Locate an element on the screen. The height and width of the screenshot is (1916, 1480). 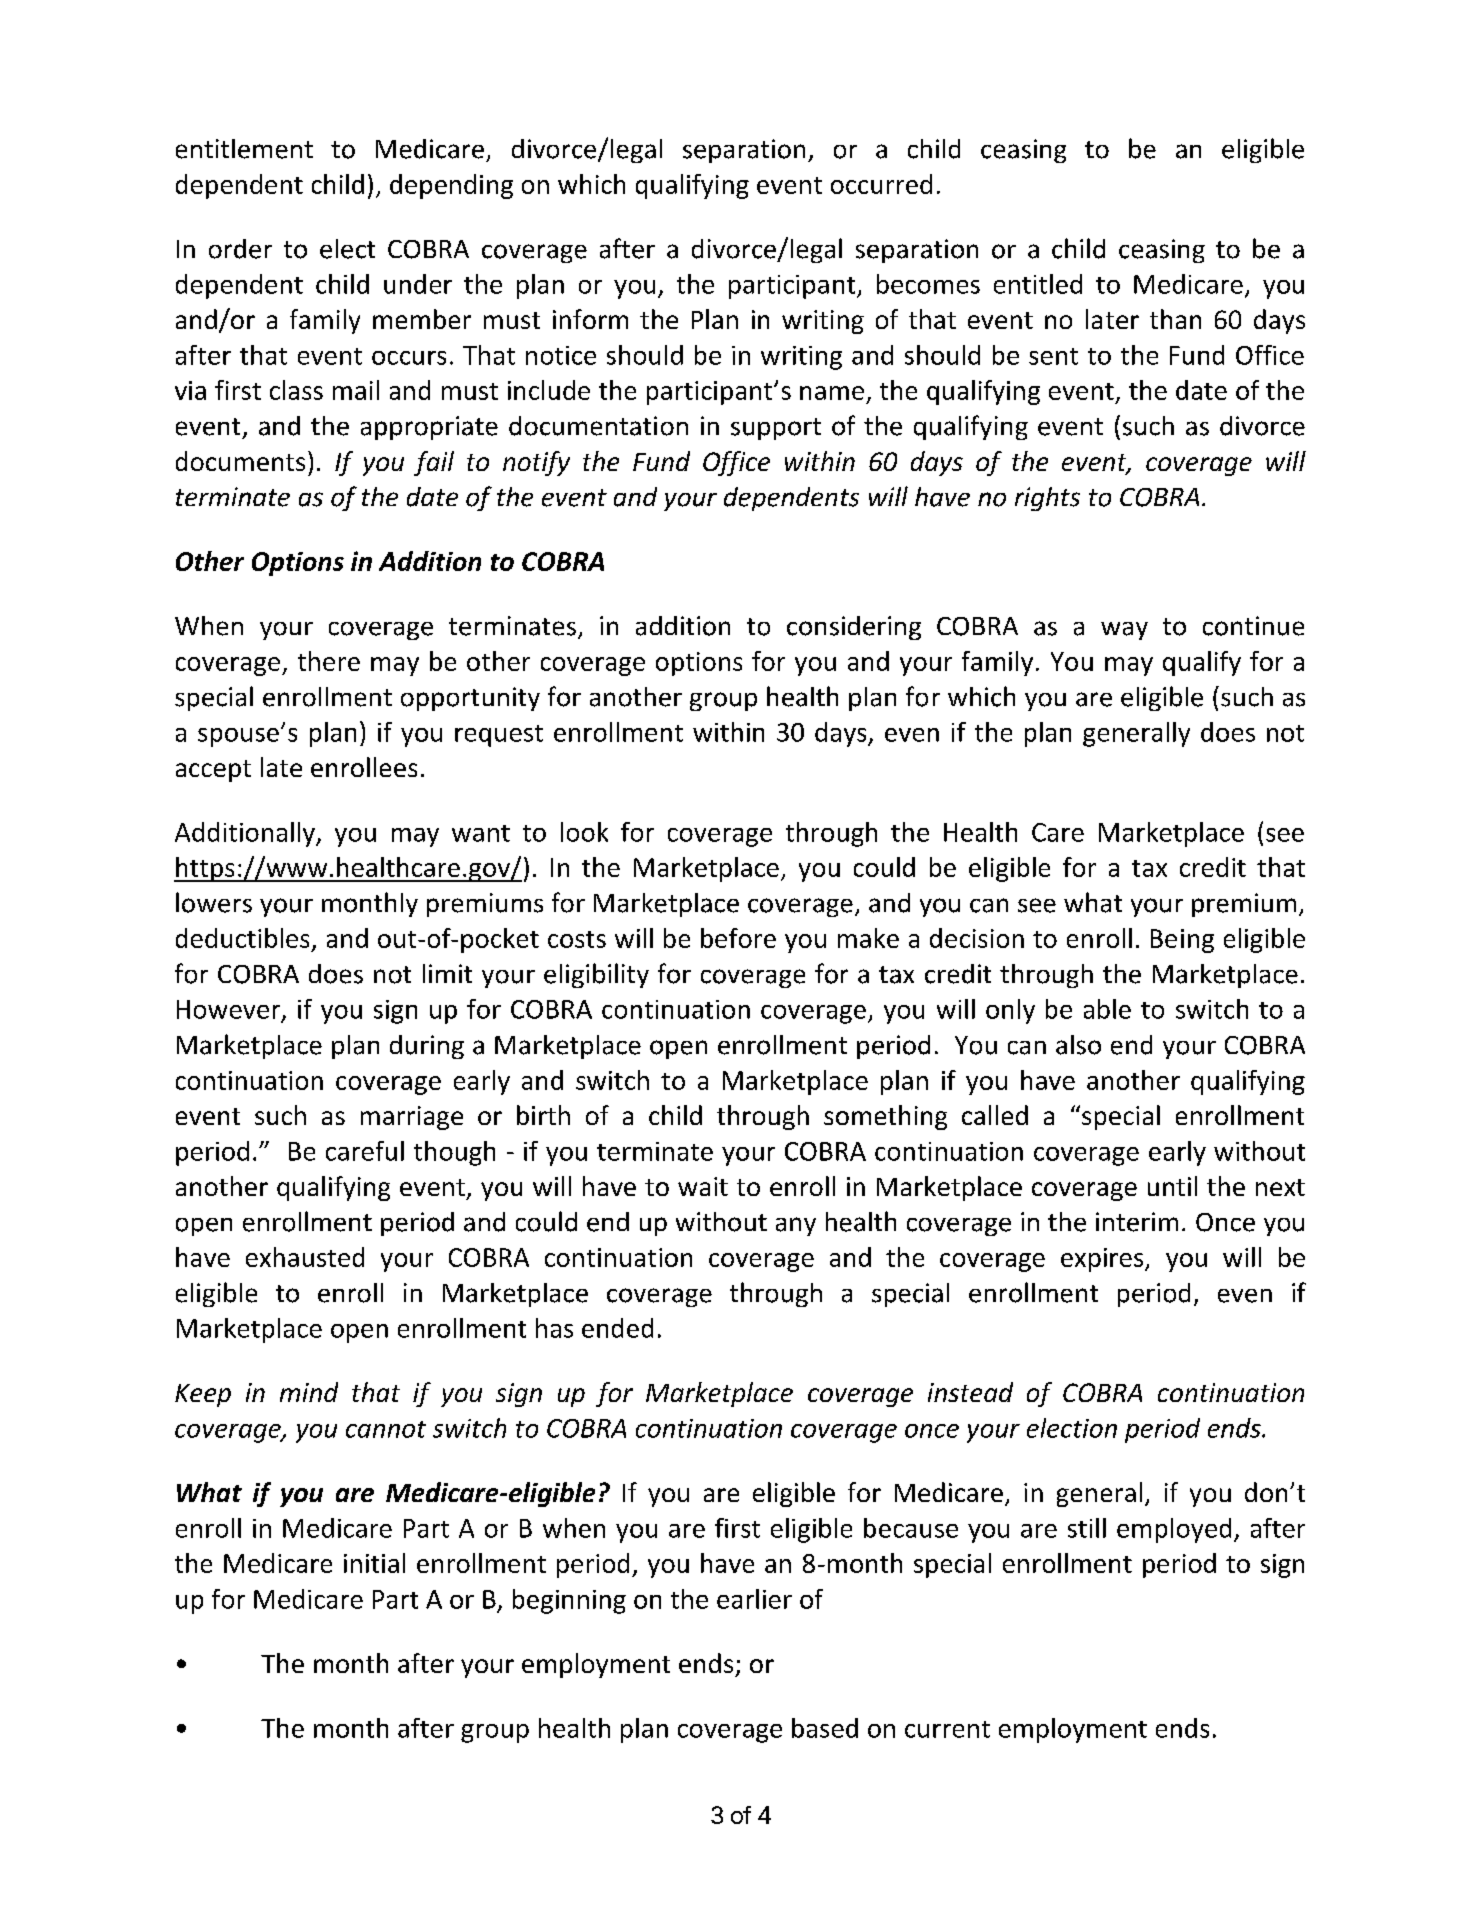
based is located at coordinates (825, 1728).
